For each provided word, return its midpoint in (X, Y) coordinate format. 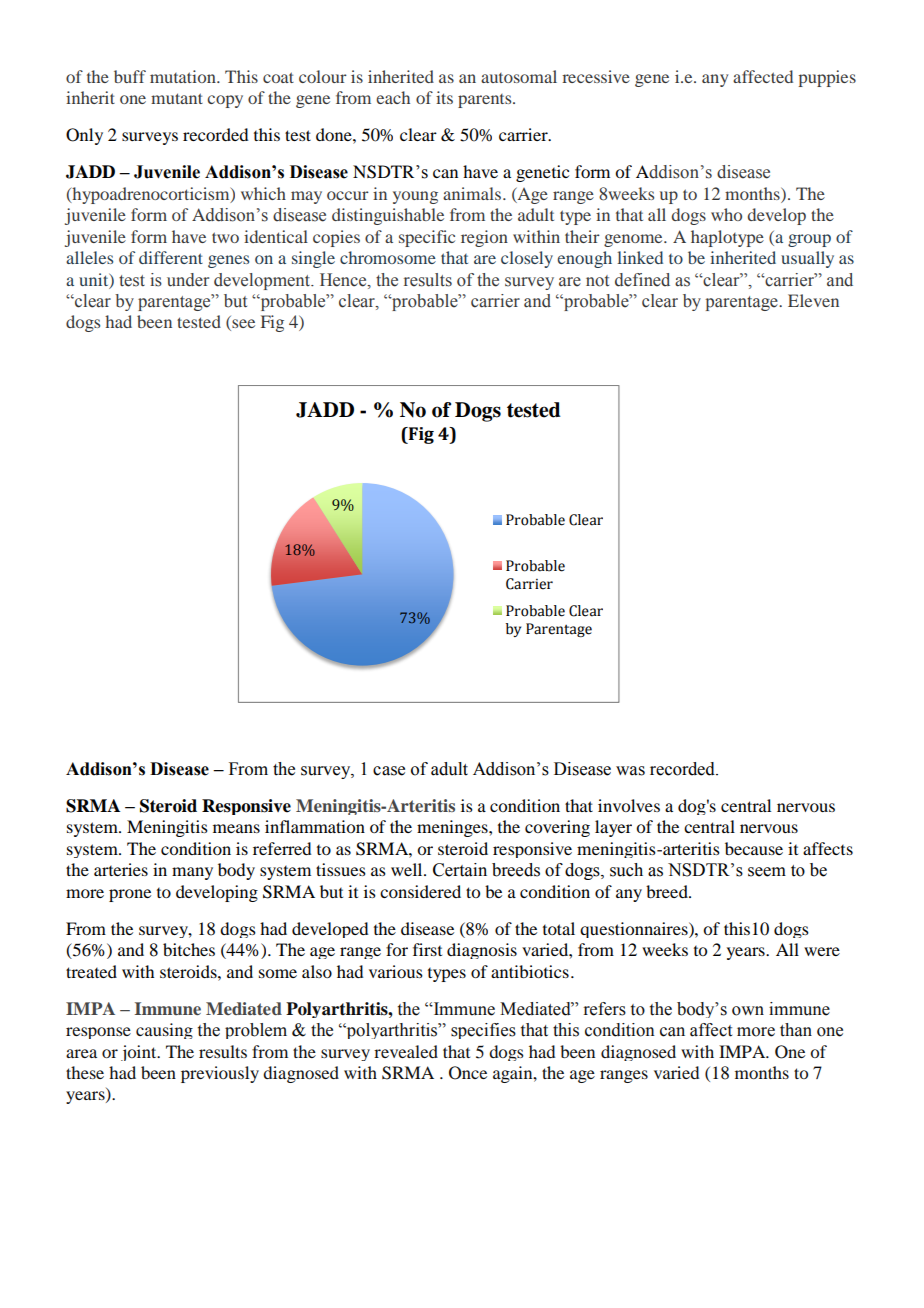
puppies (827, 78)
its (444, 97)
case (389, 771)
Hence (344, 280)
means (236, 828)
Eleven (813, 300)
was (630, 771)
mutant (177, 98)
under (188, 280)
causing (164, 1031)
